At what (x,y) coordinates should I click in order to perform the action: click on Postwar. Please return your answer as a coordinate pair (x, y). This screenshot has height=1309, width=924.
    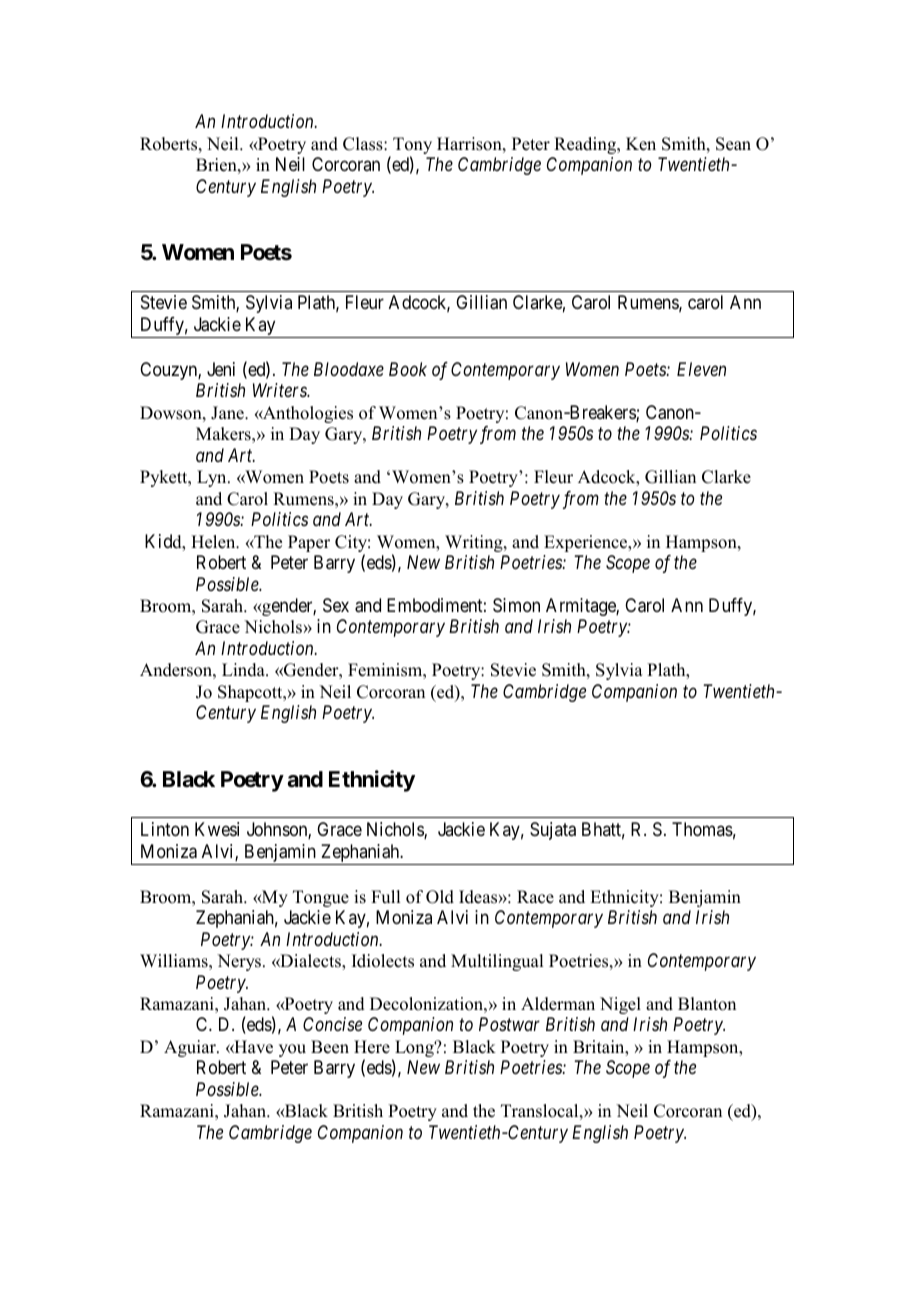
    Looking at the image, I should click on (509, 1024).
